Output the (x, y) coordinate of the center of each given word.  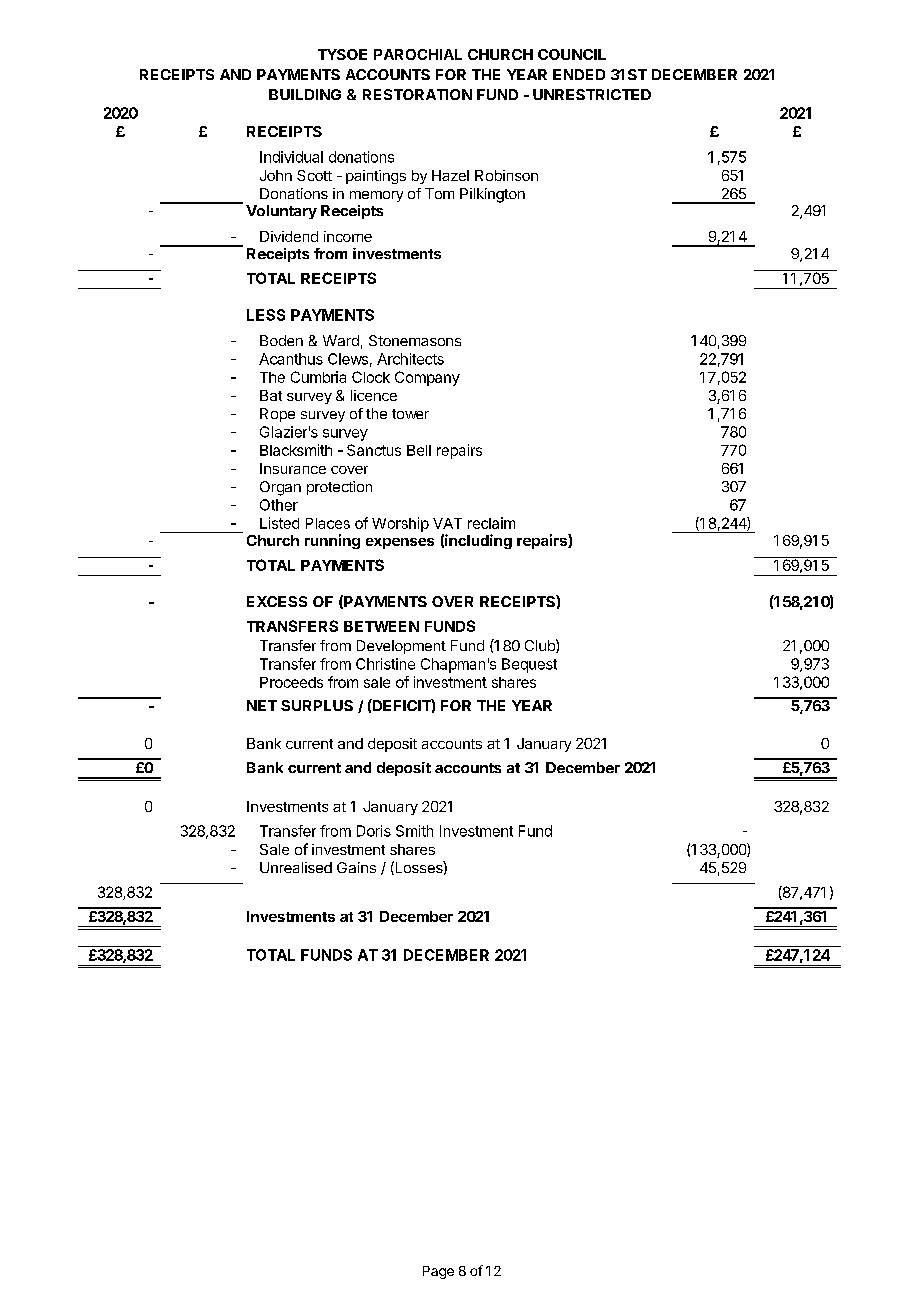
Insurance (293, 468)
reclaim (491, 523)
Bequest (529, 665)
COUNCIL (572, 54)
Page (438, 1272)
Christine (385, 664)
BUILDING (305, 94)
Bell (419, 450)
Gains (356, 867)
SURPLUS (317, 705)
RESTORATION (417, 94)
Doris (374, 831)
